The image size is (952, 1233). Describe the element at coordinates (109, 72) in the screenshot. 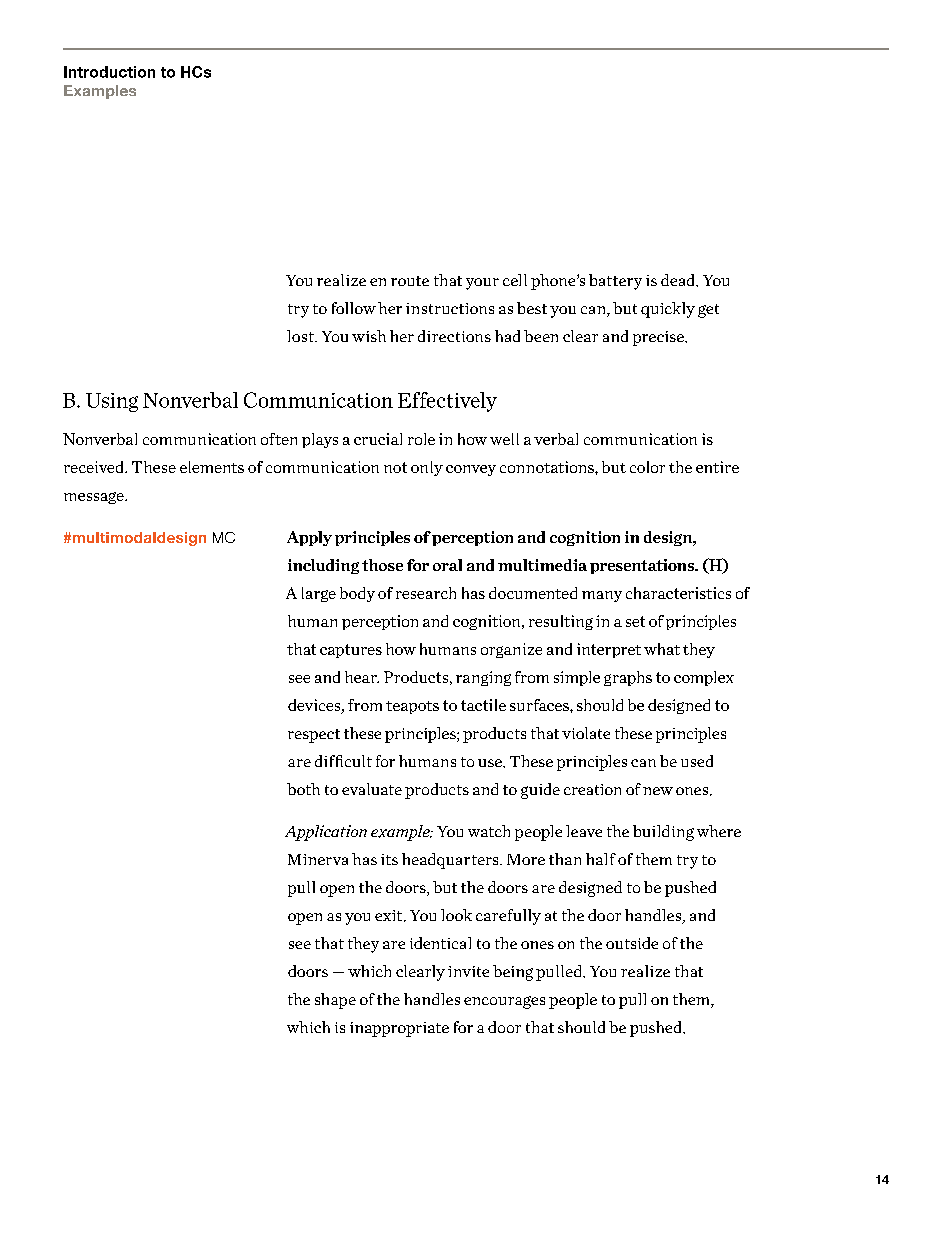

I see `Introduction` at that location.
